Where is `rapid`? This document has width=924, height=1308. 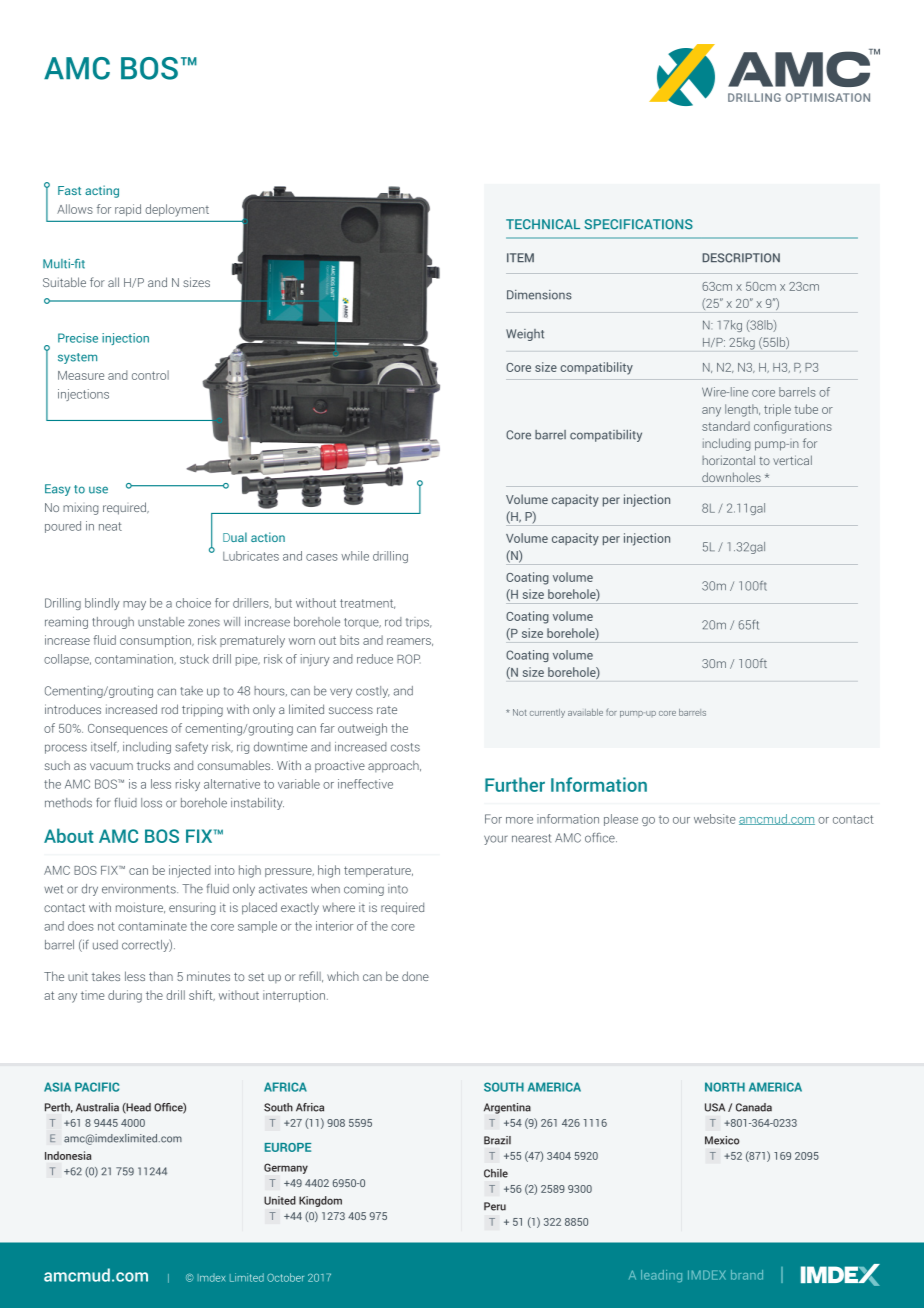
rapid is located at coordinates (128, 210).
